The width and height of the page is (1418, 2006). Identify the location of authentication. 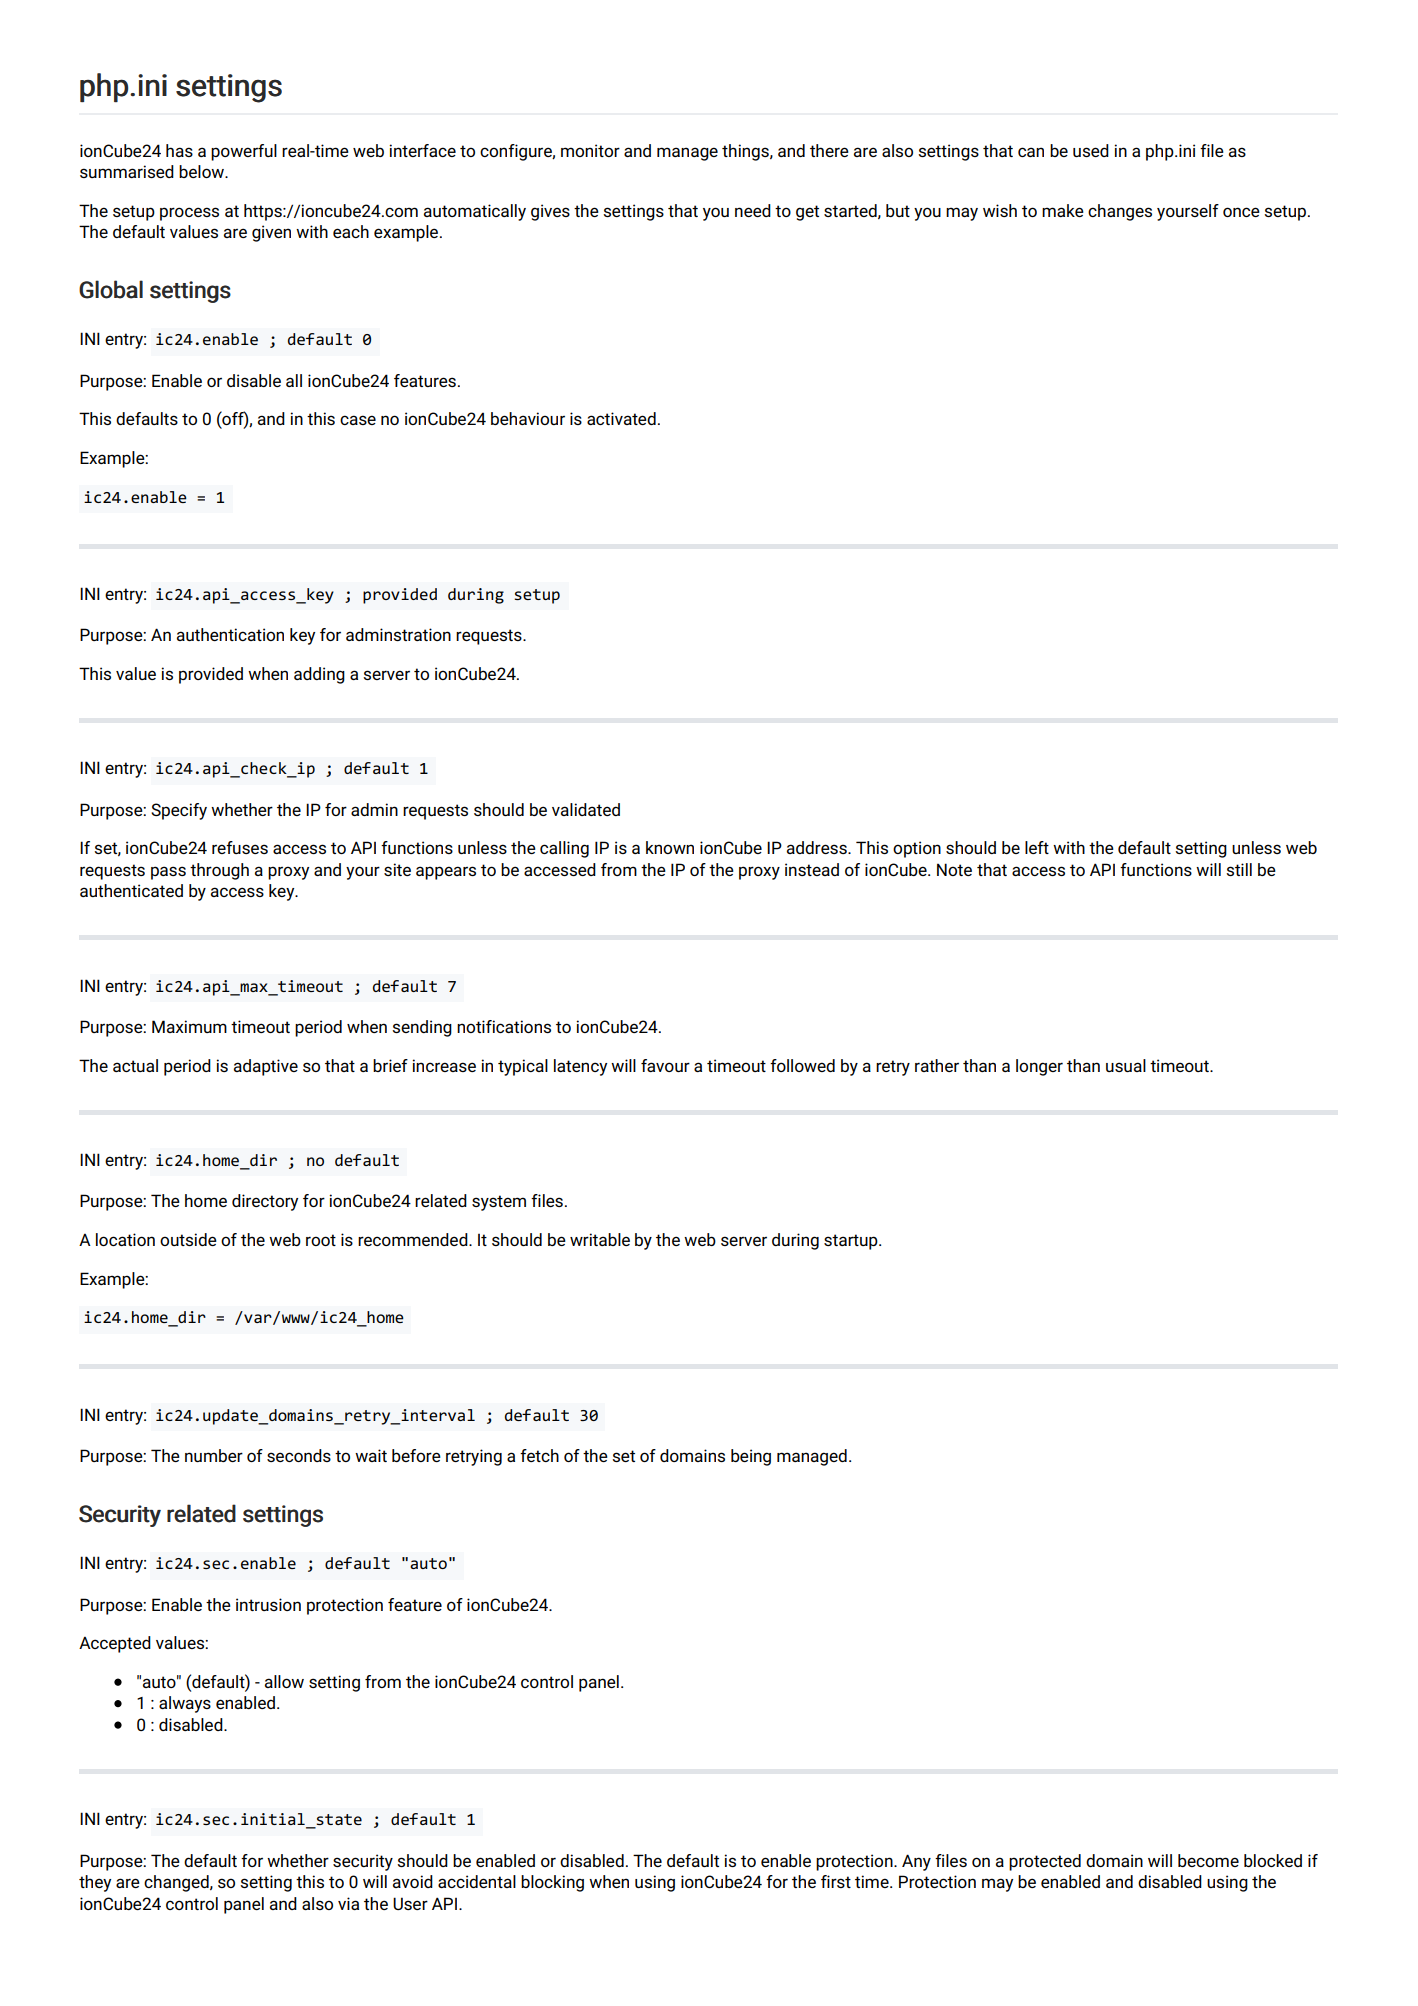
(230, 634).
